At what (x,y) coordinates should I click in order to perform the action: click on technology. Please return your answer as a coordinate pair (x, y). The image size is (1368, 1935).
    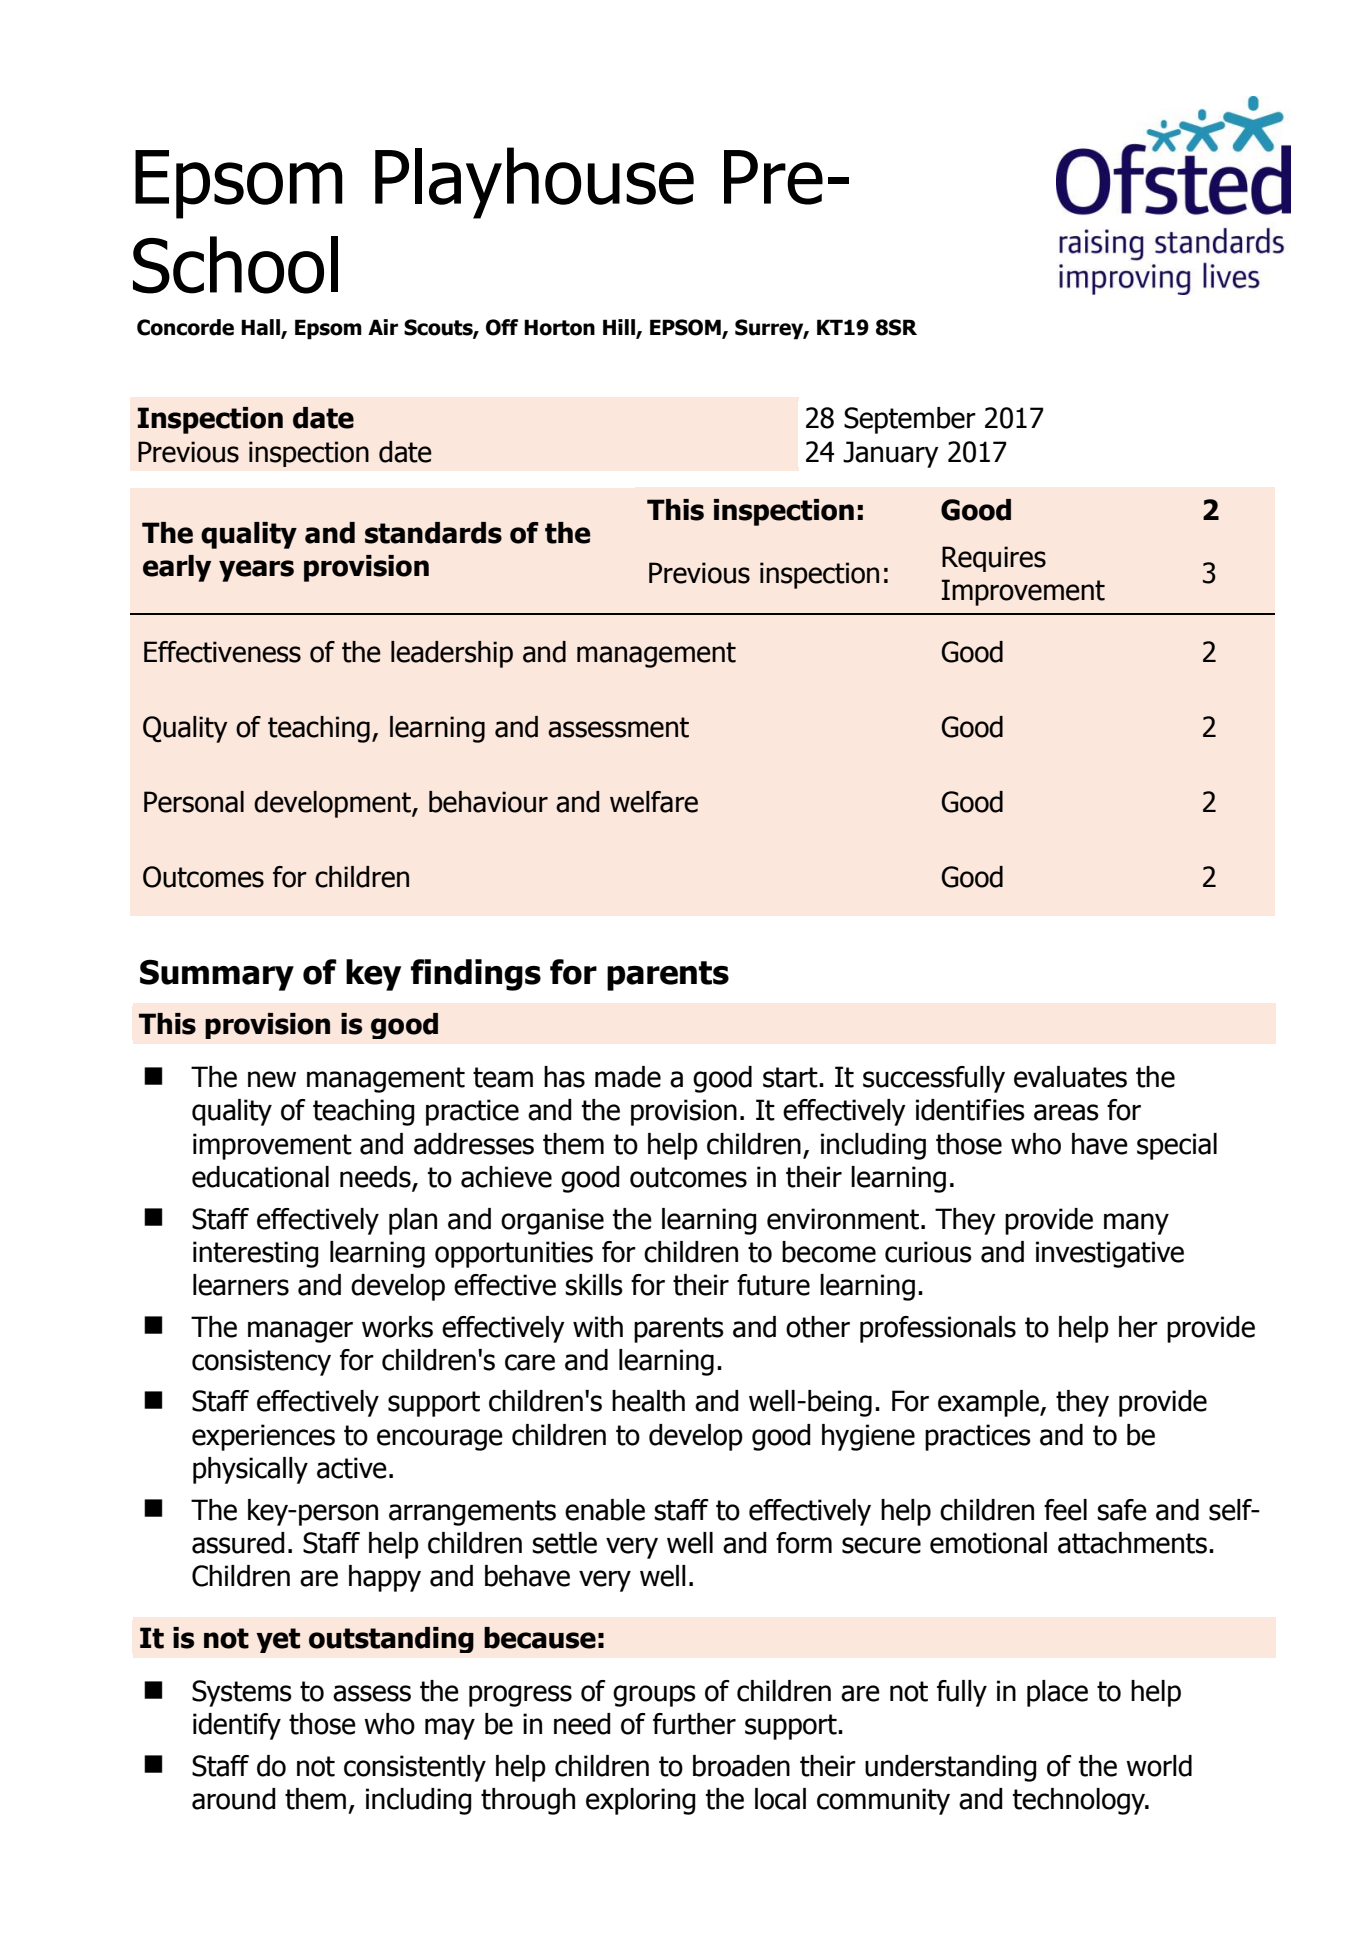
    Looking at the image, I should click on (1080, 1801).
